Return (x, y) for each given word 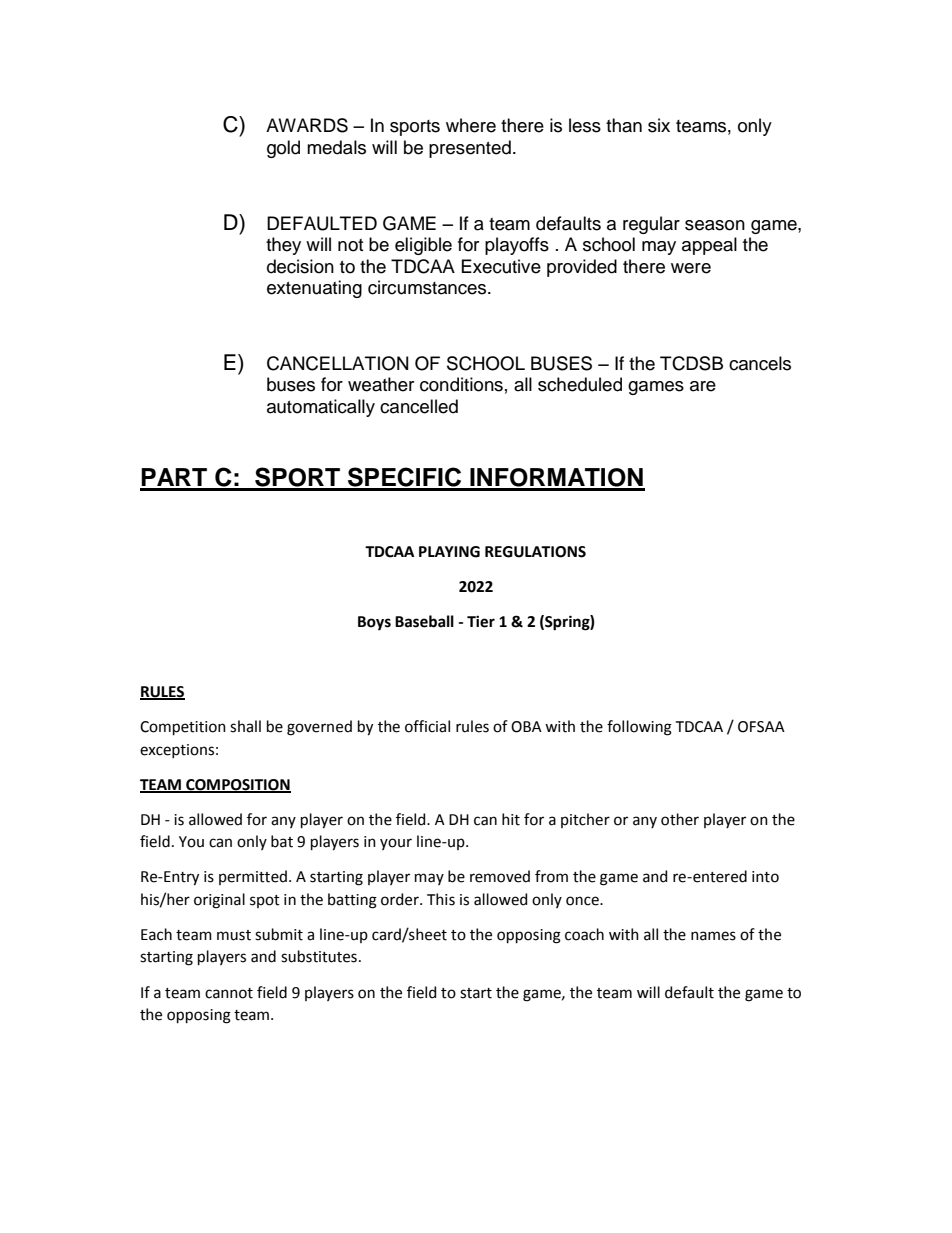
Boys (374, 623)
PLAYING (449, 552)
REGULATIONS (535, 552)
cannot (229, 993)
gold (283, 149)
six (659, 125)
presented (470, 149)
